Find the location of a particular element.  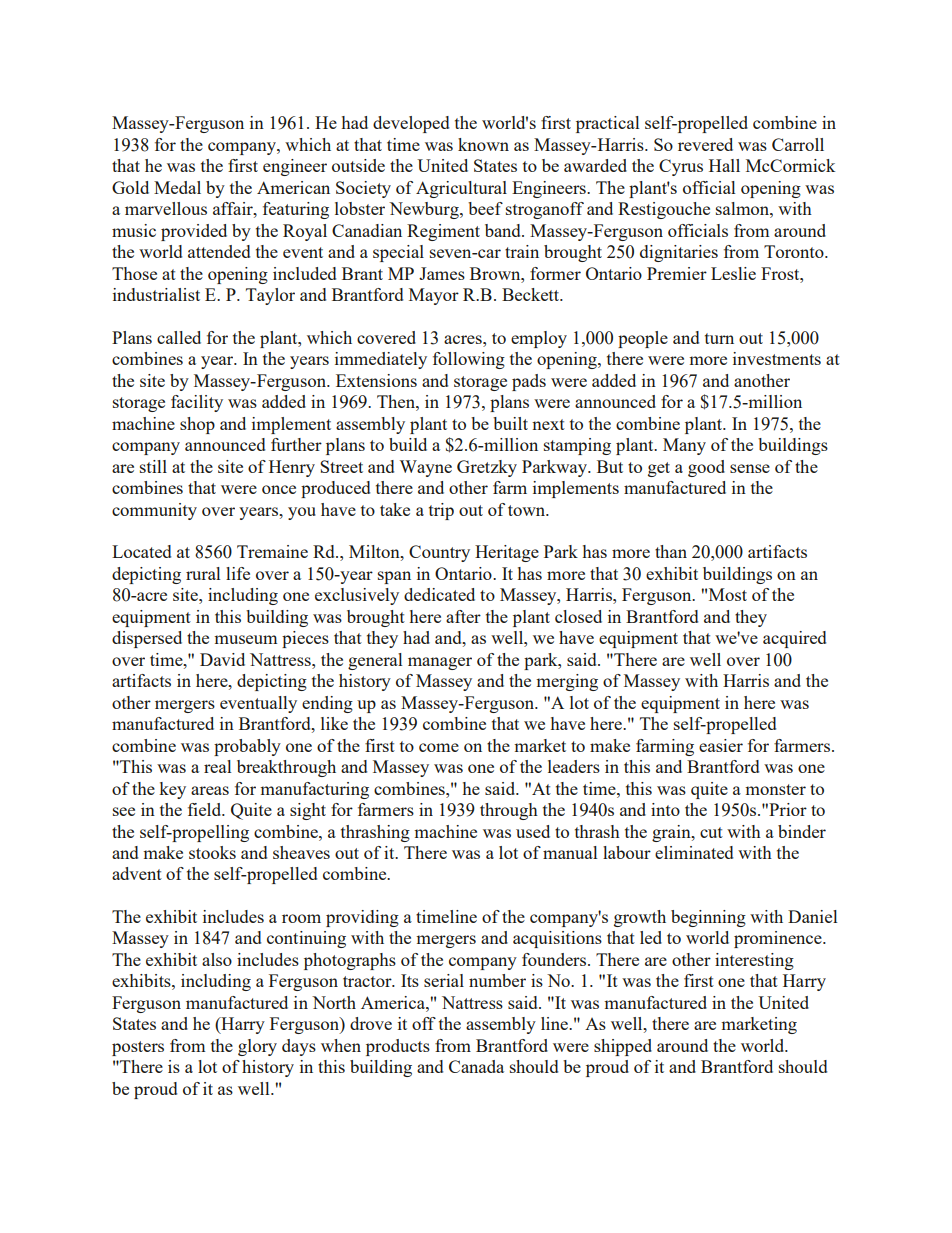

Medal is located at coordinates (177, 187).
